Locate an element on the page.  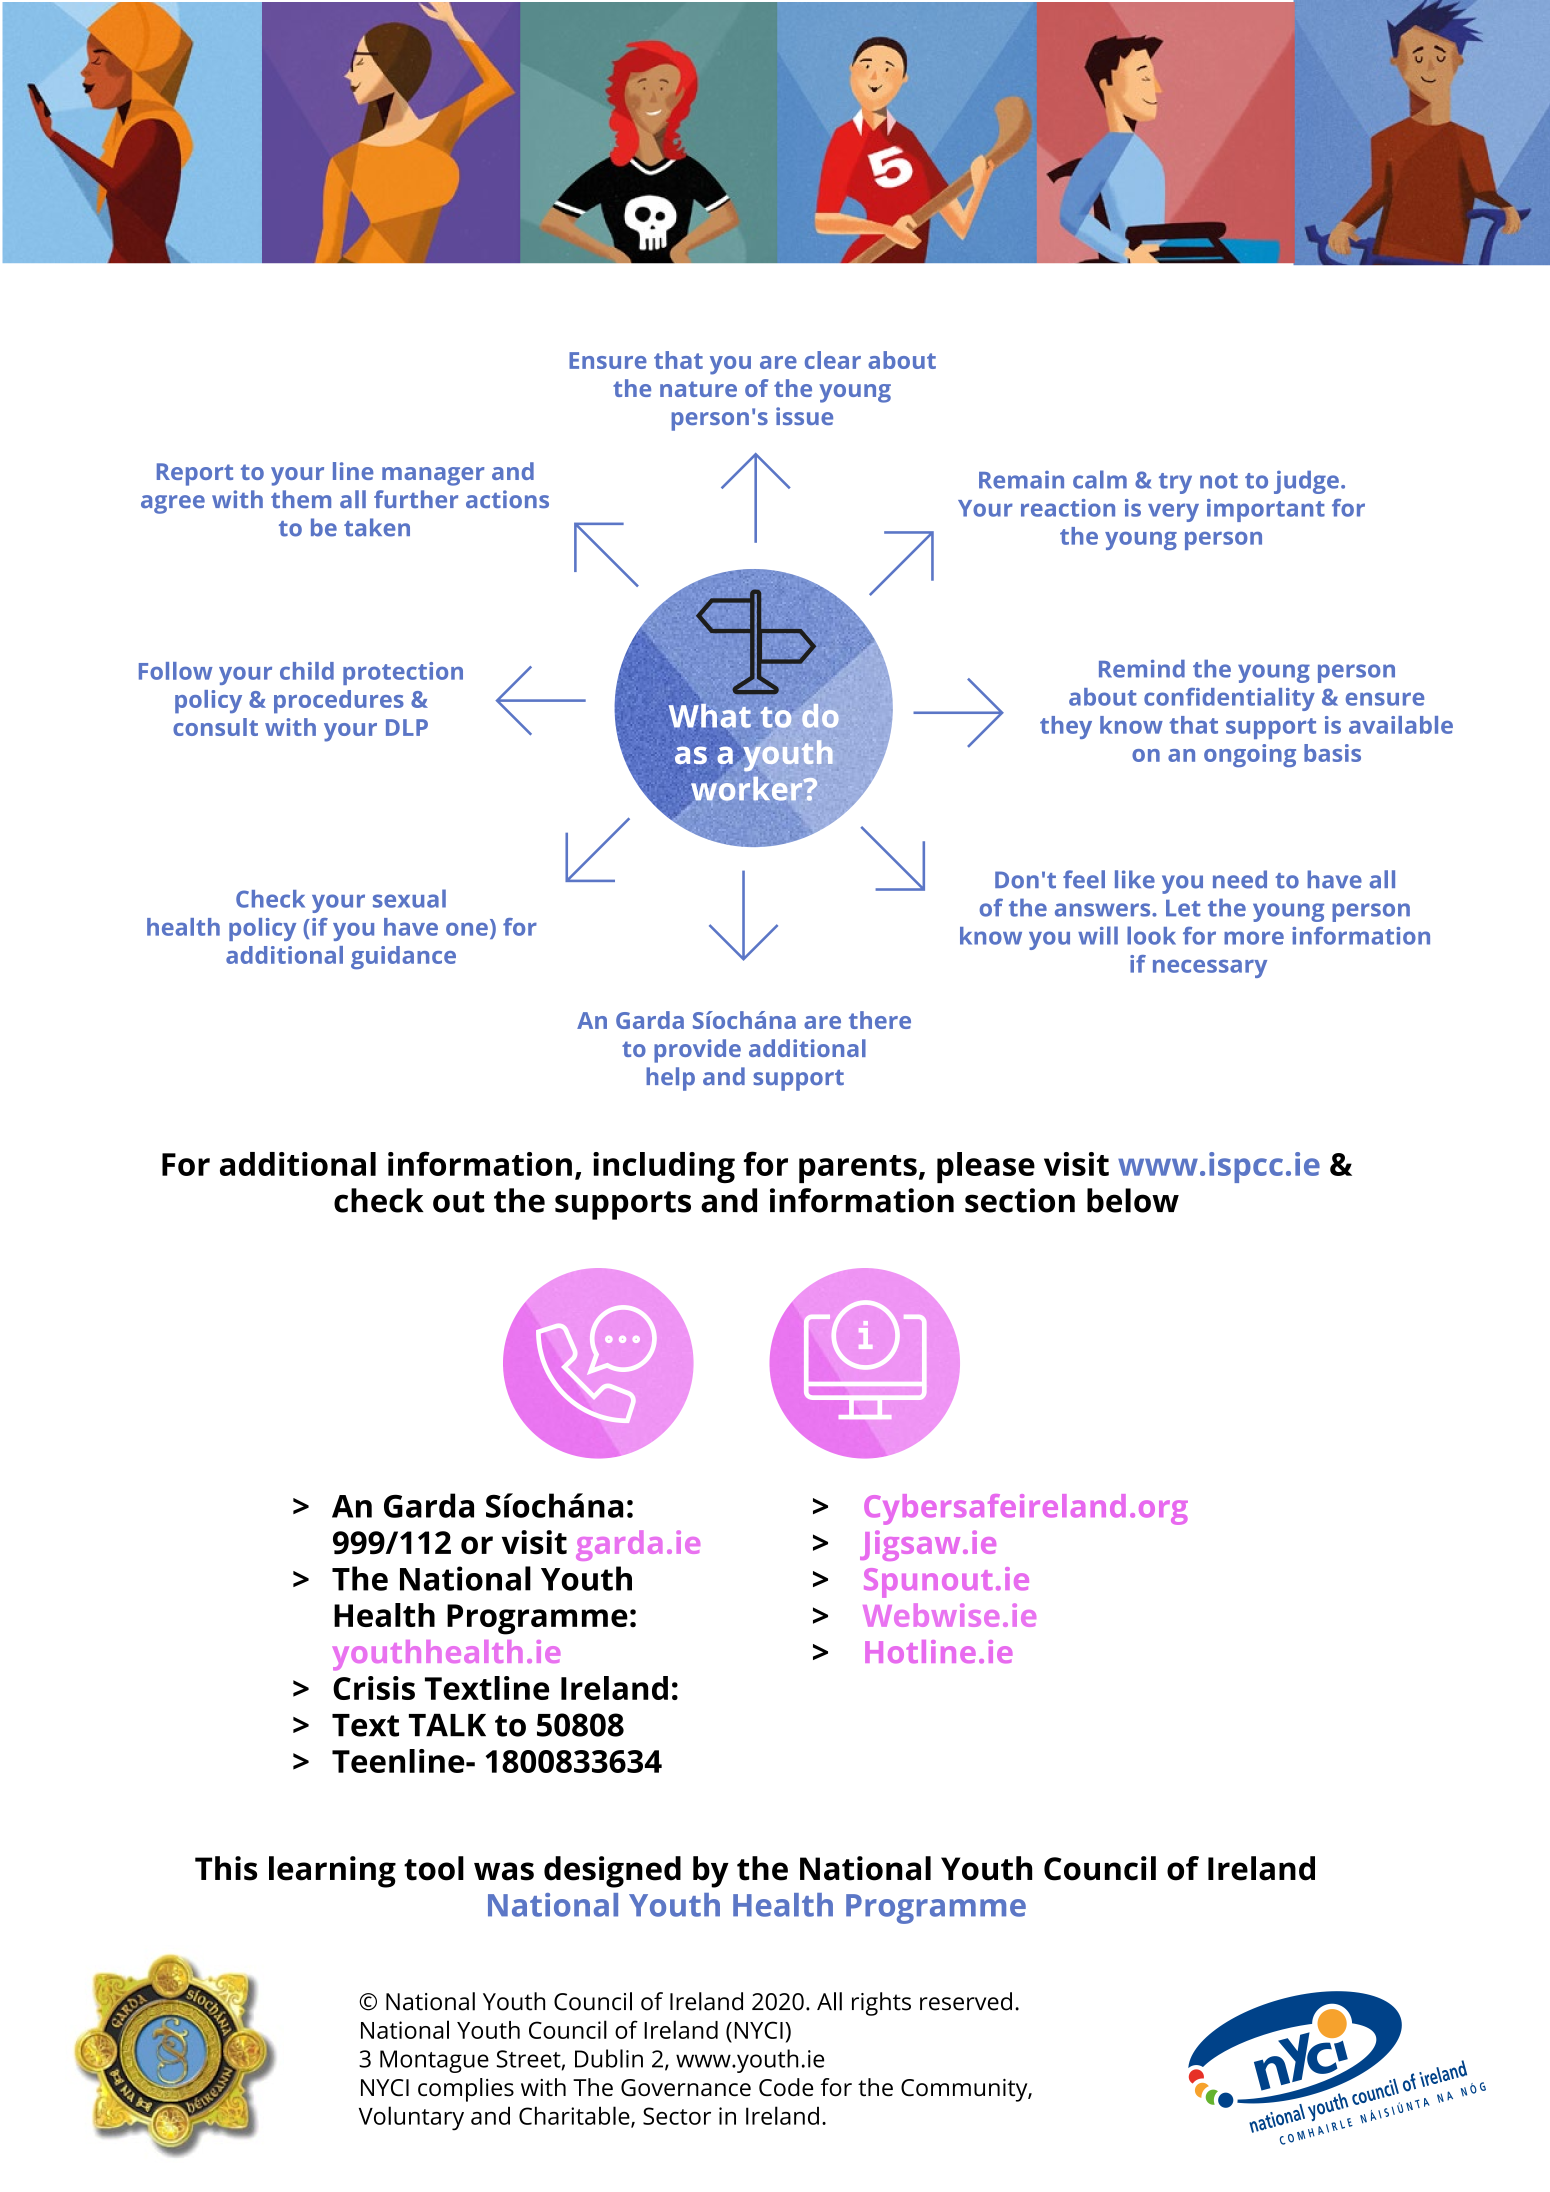
guidance is located at coordinates (403, 957).
